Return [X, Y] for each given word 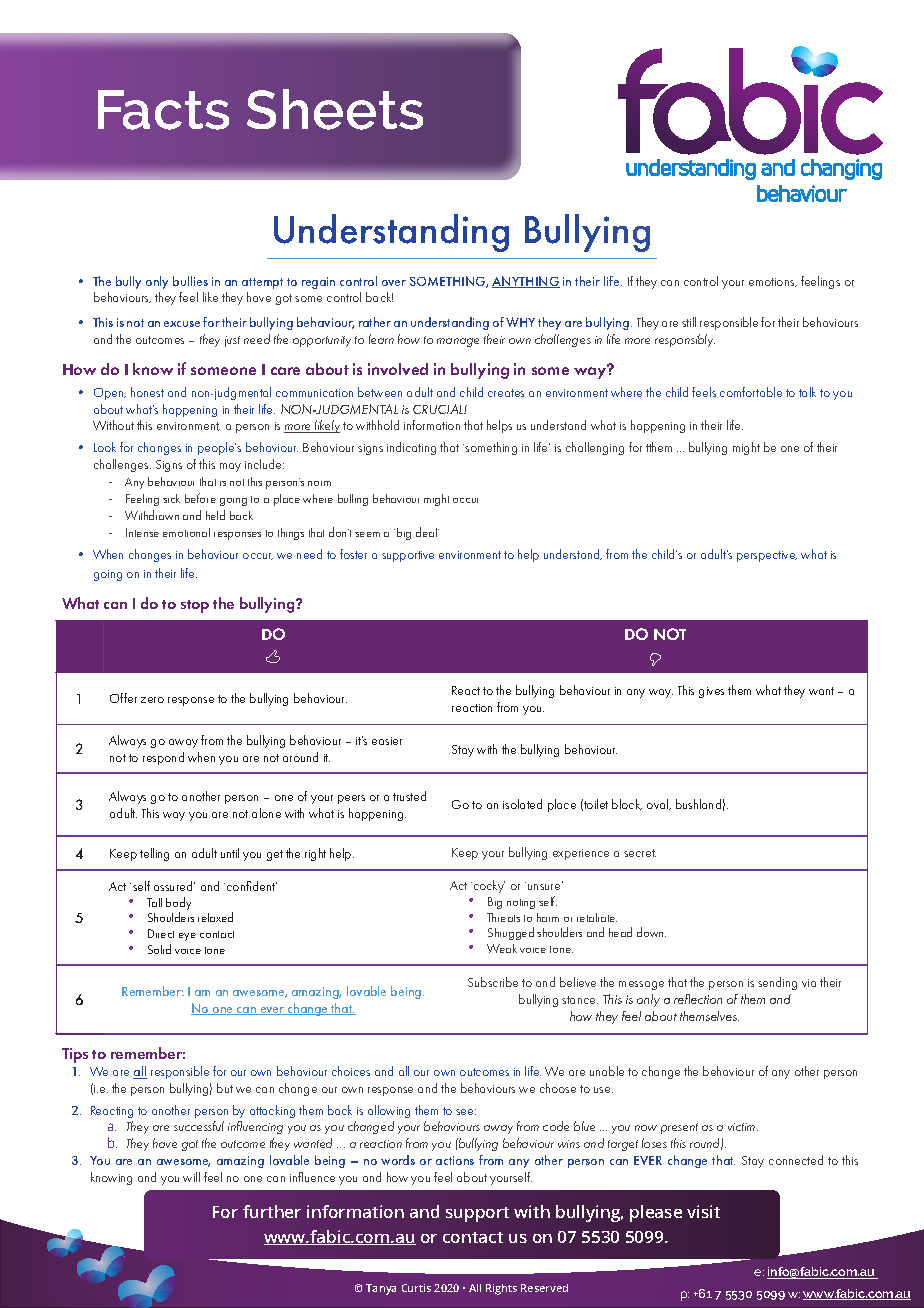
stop [195, 606]
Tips [75, 1055]
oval [659, 804]
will [191, 1177]
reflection [698, 999]
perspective [767, 556]
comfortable [751, 392]
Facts [163, 110]
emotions [773, 282]
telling [154, 854]
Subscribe [493, 982]
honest [147, 392]
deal [427, 532]
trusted [409, 796]
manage [458, 342]
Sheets [335, 109]
